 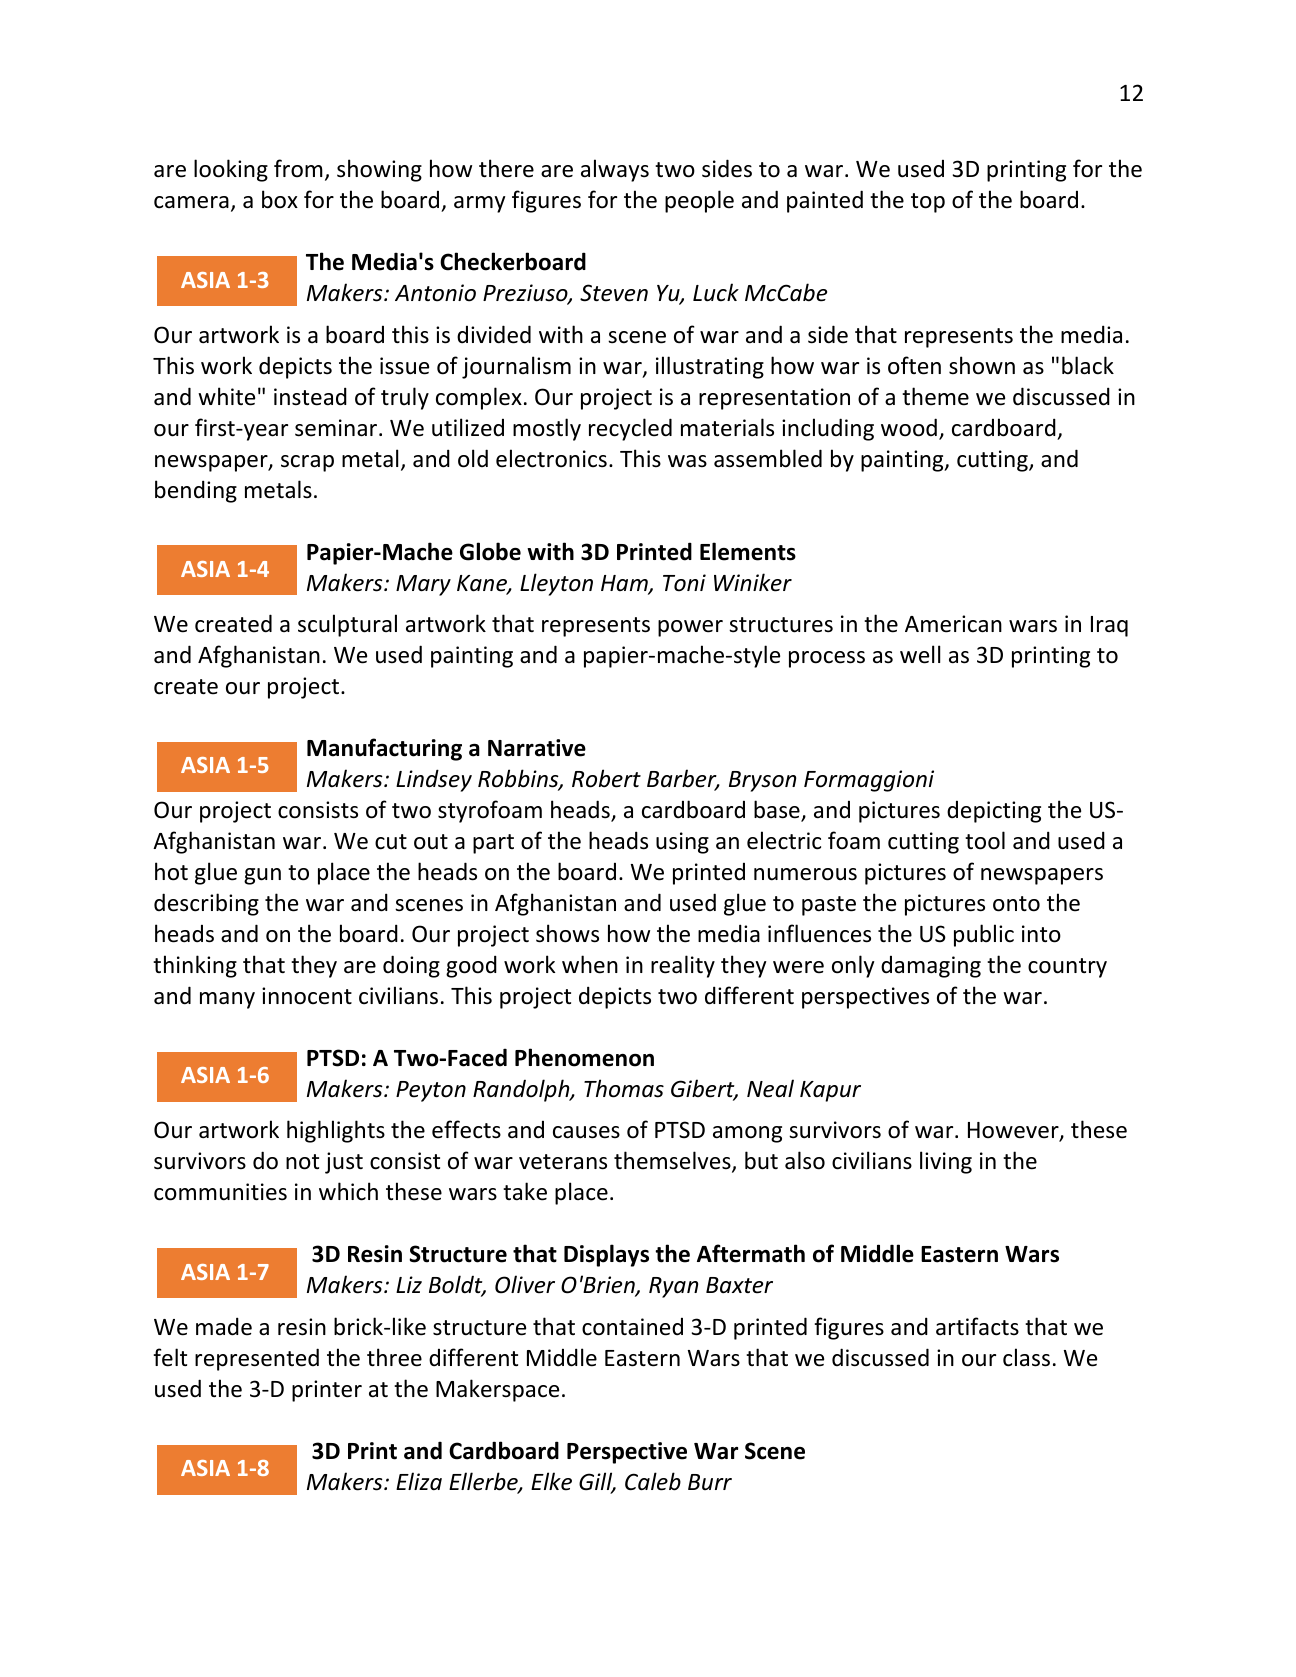 What do you see at coordinates (682, 843) in the screenshot?
I see `using` at bounding box center [682, 843].
